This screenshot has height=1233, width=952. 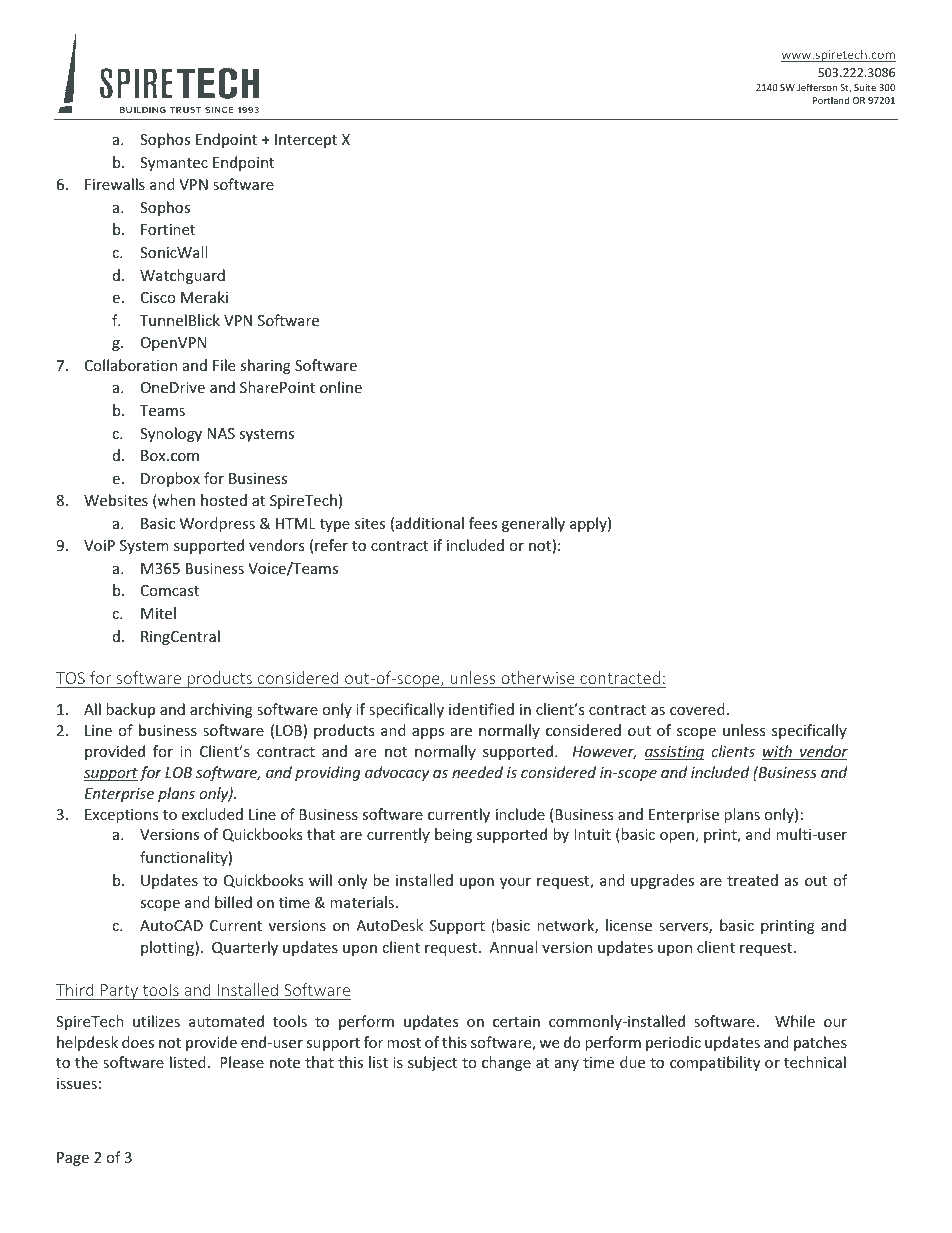 I want to click on subject, so click(x=432, y=1063).
